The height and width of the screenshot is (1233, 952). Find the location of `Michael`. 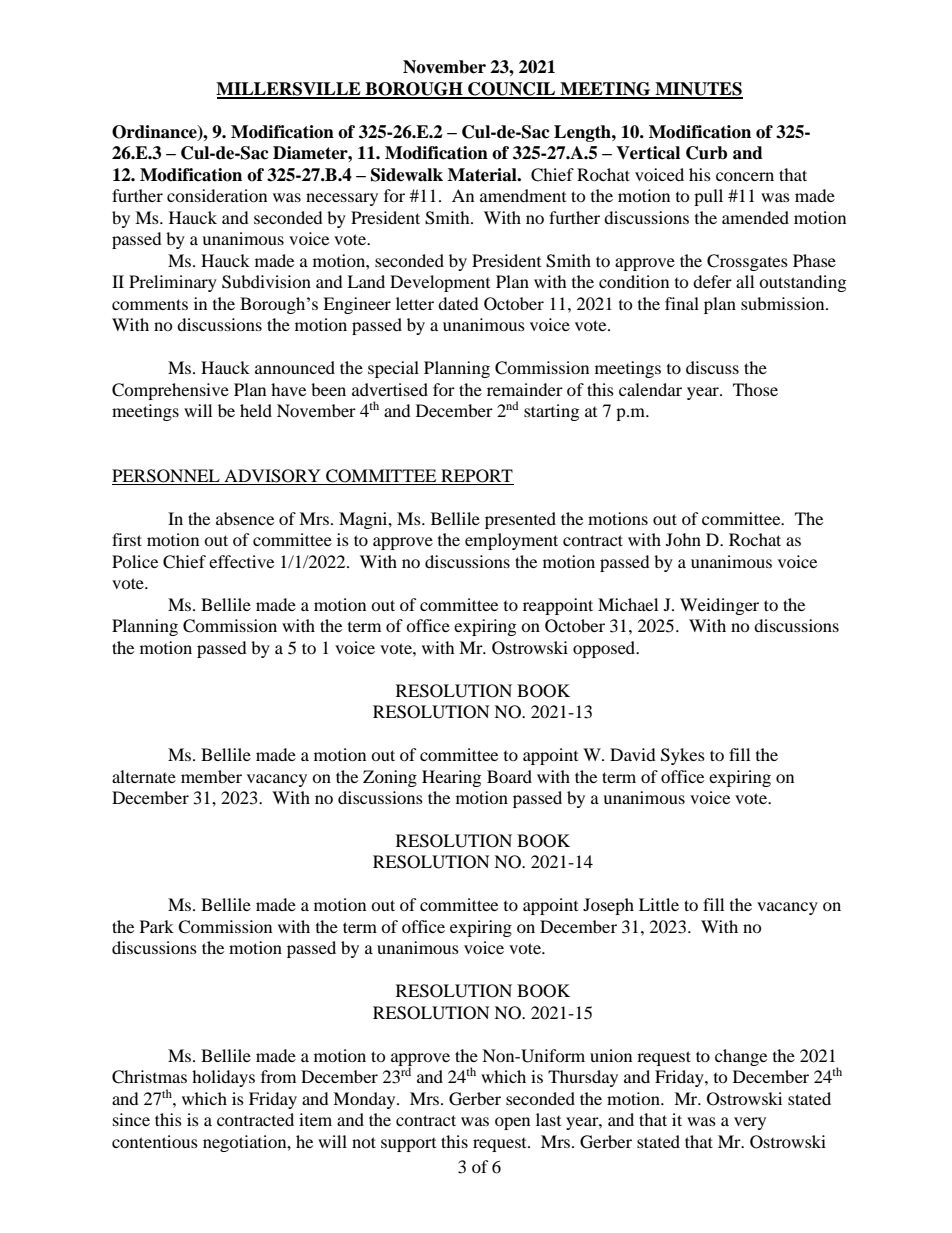

Michael is located at coordinates (628, 604).
